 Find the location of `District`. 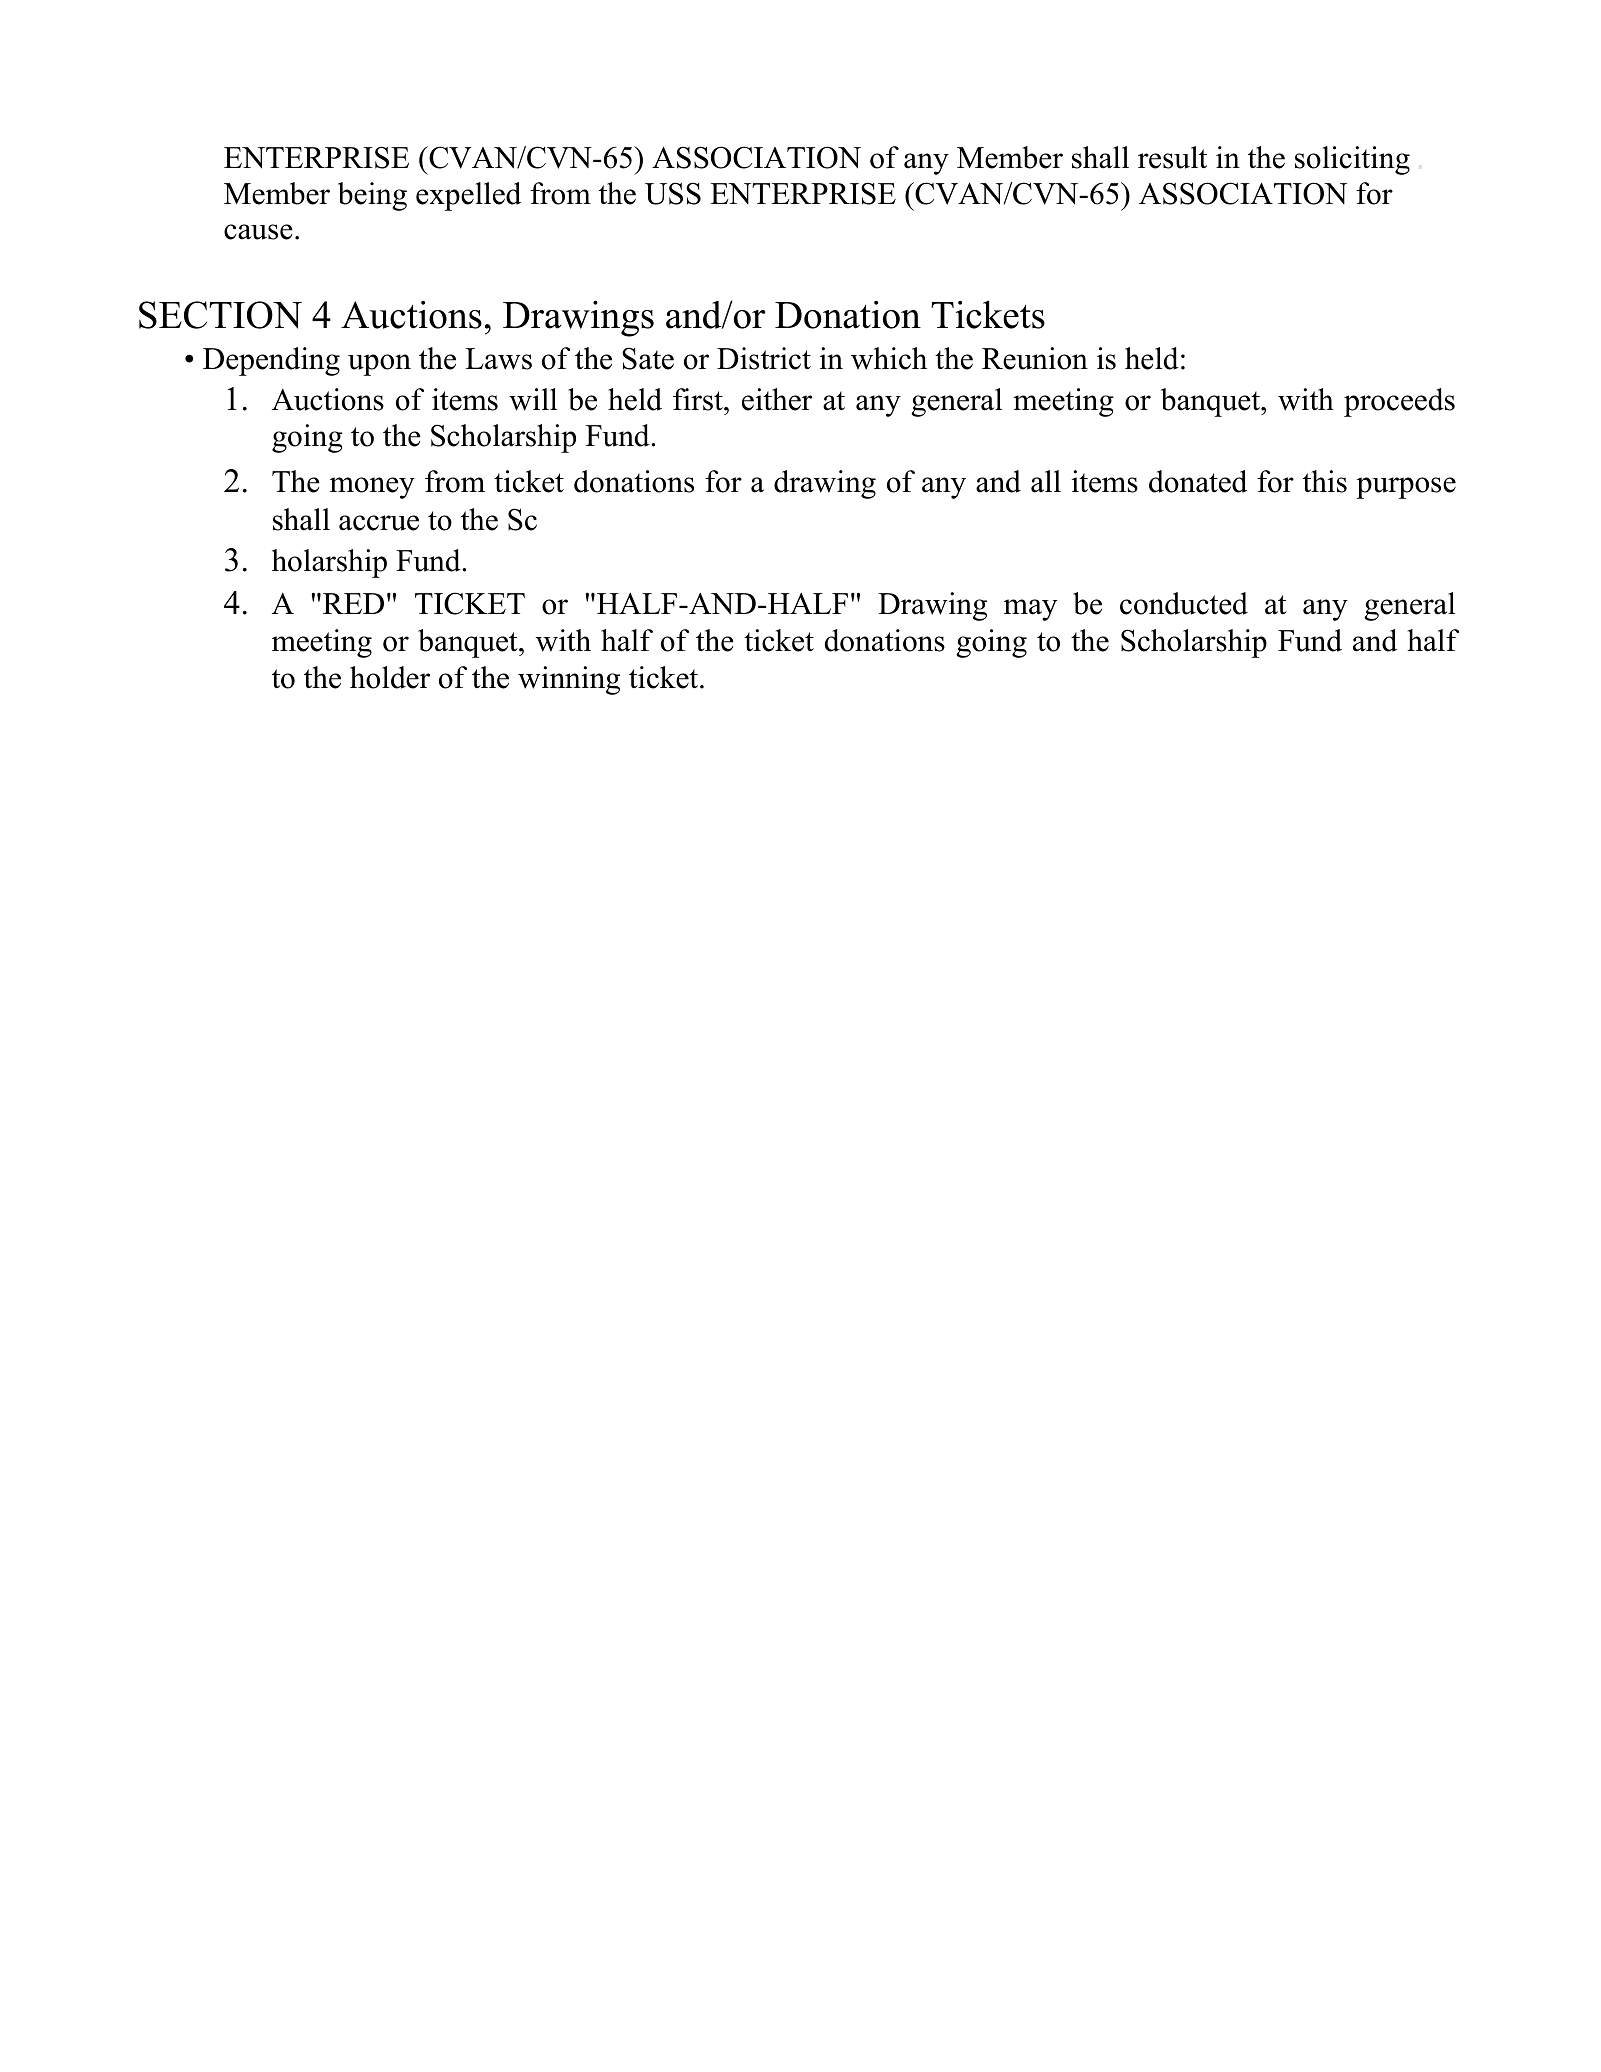

District is located at coordinates (764, 358).
